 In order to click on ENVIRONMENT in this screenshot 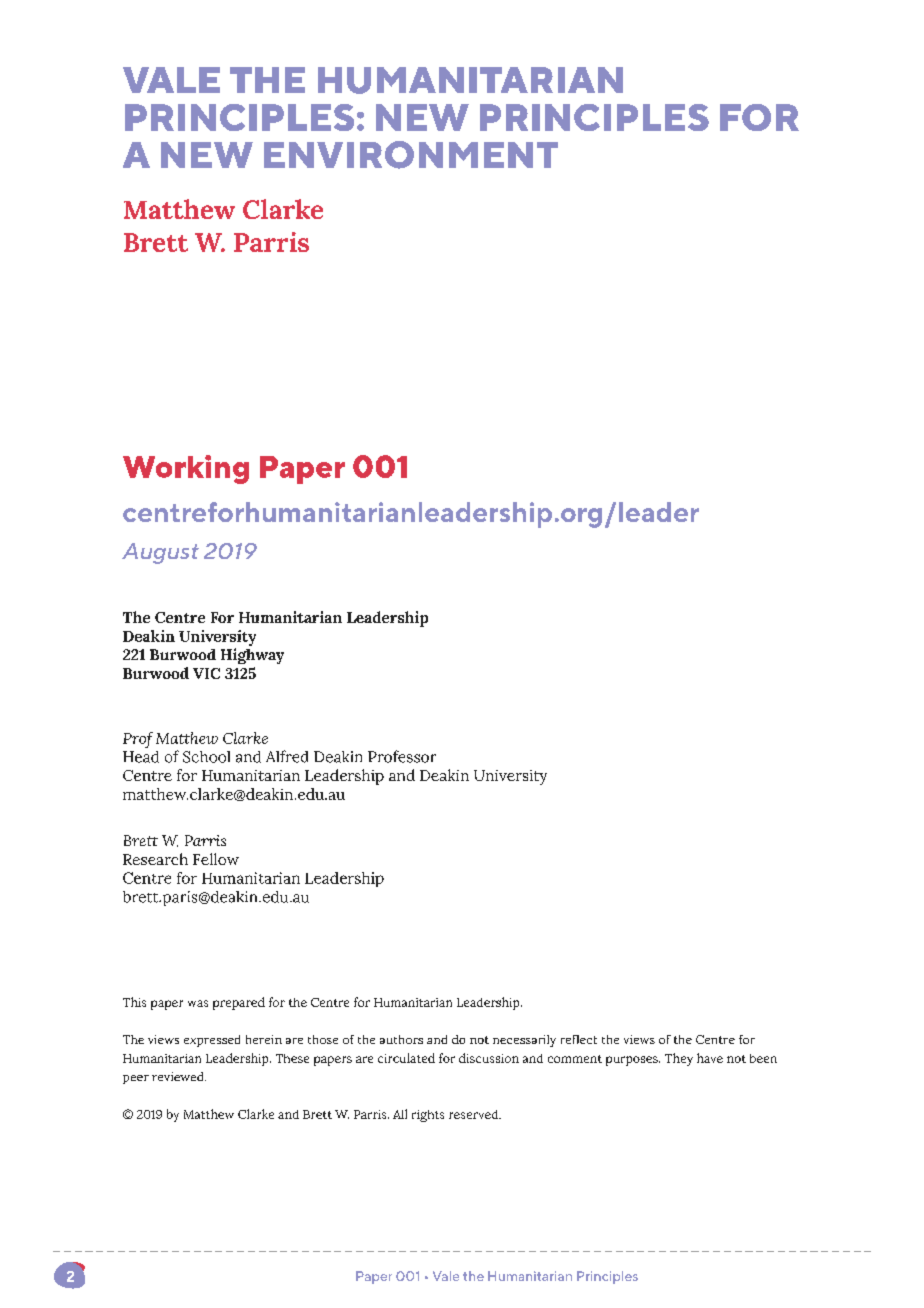, I will do `click(411, 155)`.
